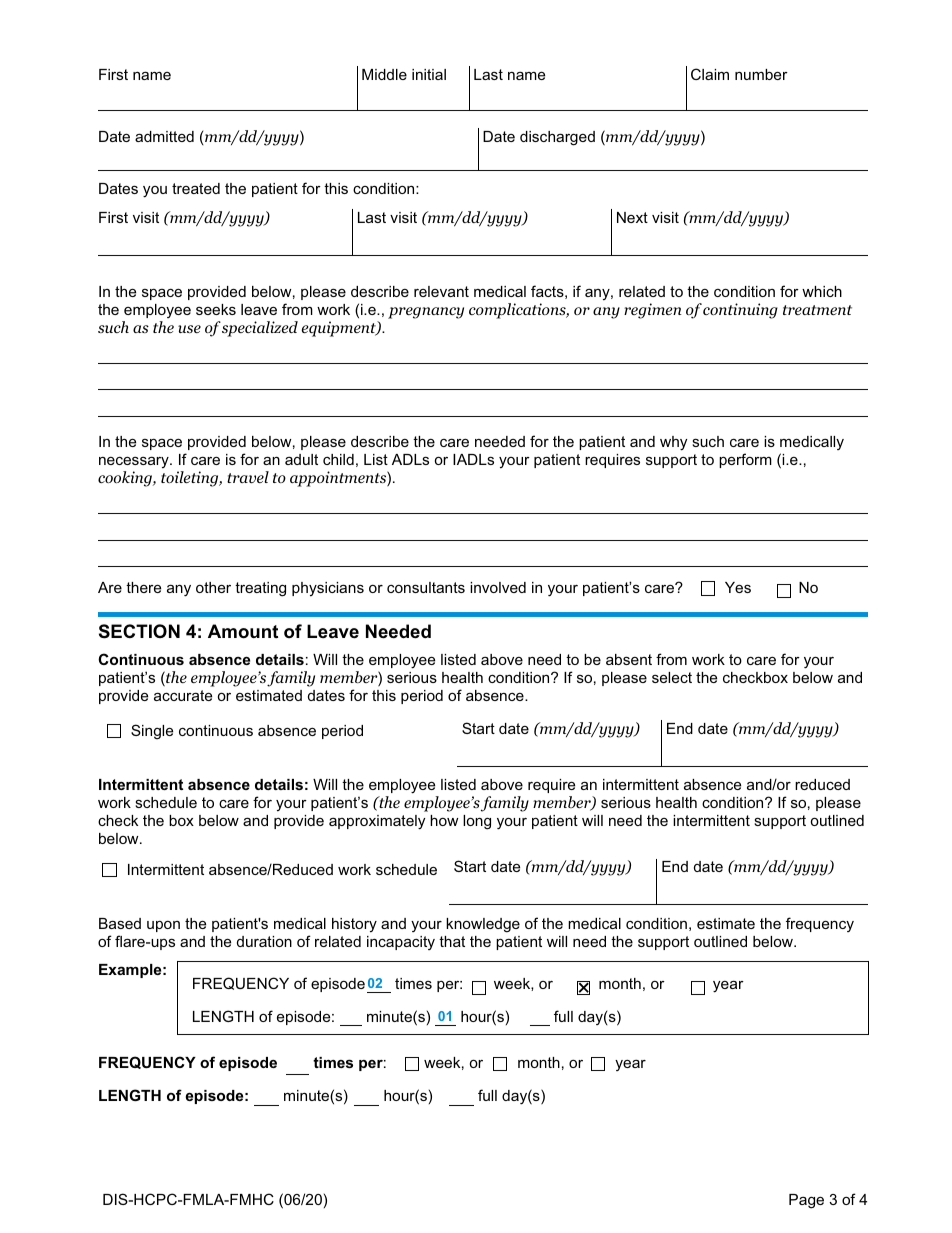 Image resolution: width=952 pixels, height=1233 pixels. I want to click on number, so click(761, 74).
